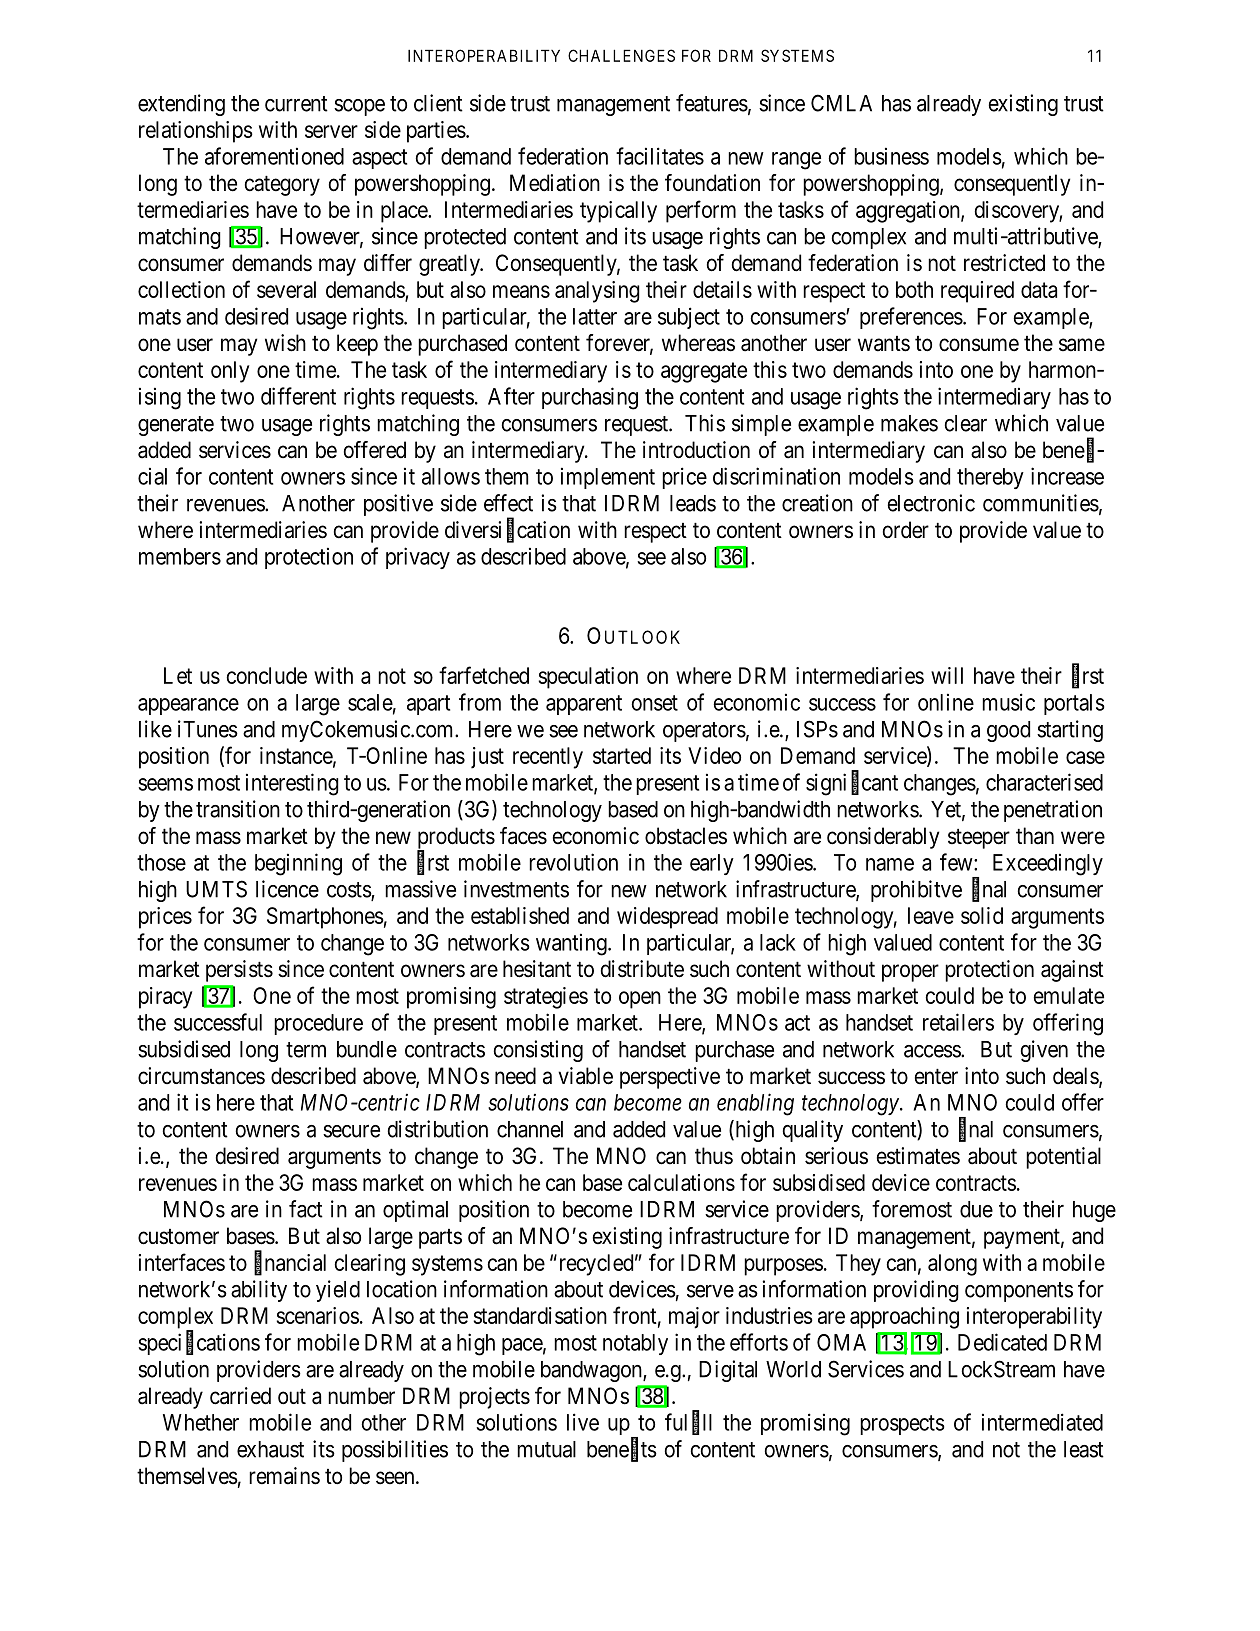 This document has height=1631, width=1260. I want to click on viable, so click(585, 1076).
